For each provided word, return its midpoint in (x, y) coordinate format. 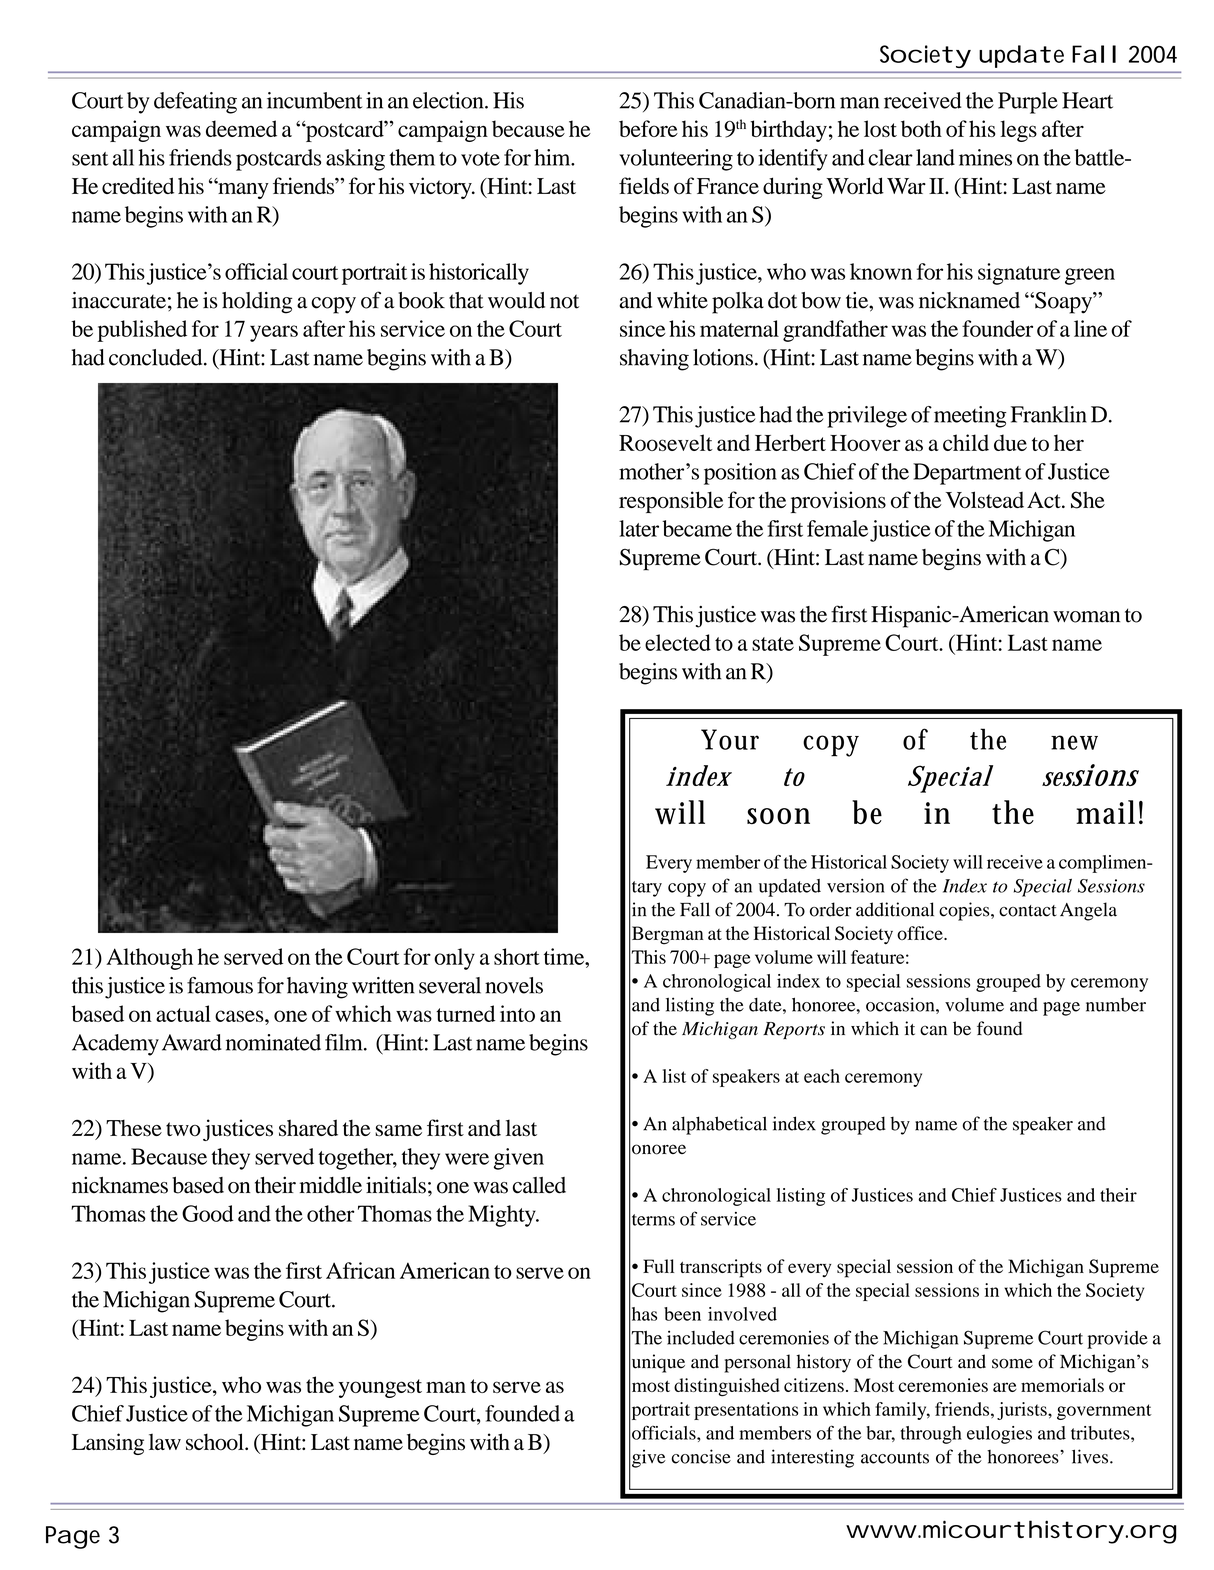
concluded (157, 357)
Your (730, 739)
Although (149, 959)
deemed (241, 128)
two (183, 1129)
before (648, 128)
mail (1105, 812)
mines (985, 157)
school (216, 1442)
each (822, 1076)
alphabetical (719, 1125)
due (1010, 442)
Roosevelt (666, 442)
